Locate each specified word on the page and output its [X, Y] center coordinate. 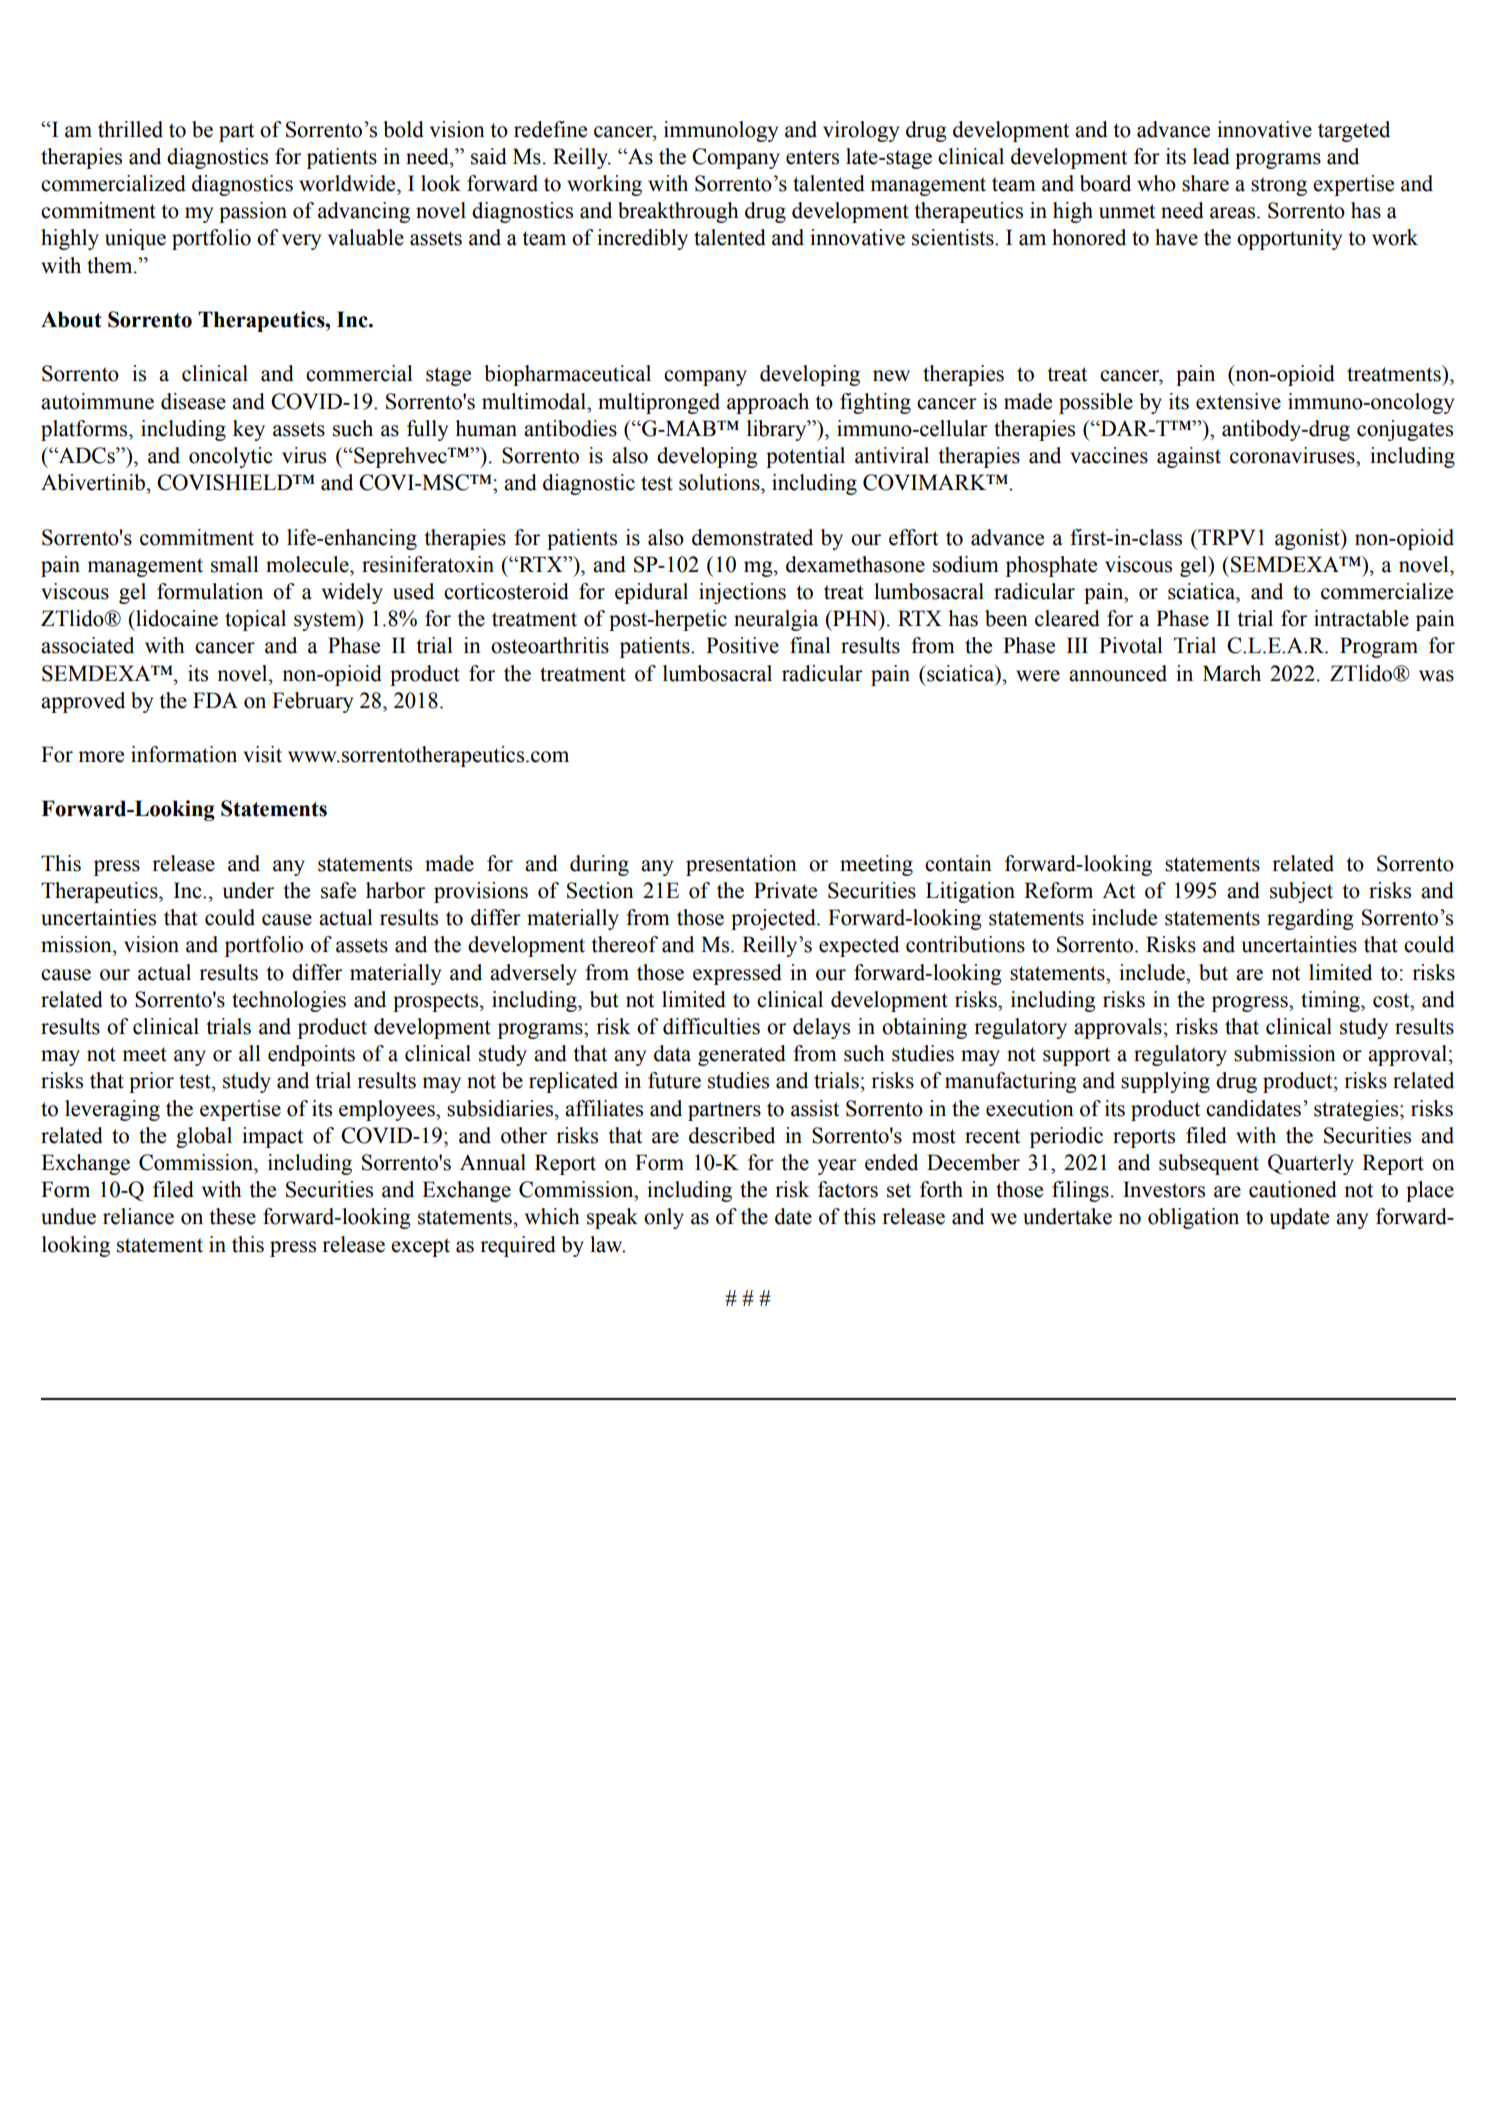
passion [253, 212]
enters [812, 157]
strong [1279, 186]
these [232, 1216]
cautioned [1293, 1189]
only [664, 1218]
